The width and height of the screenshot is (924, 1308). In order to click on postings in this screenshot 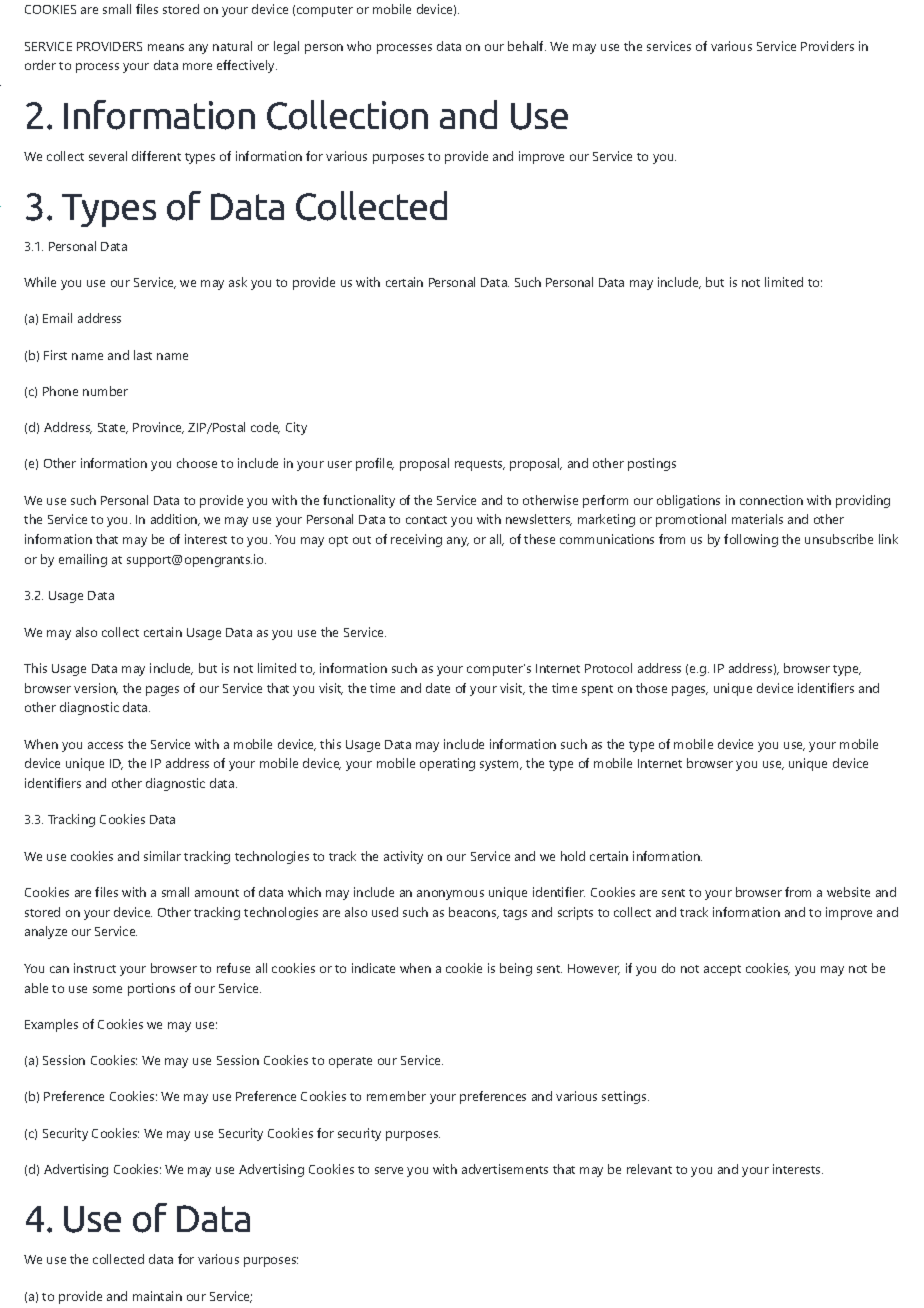, I will do `click(652, 464)`.
